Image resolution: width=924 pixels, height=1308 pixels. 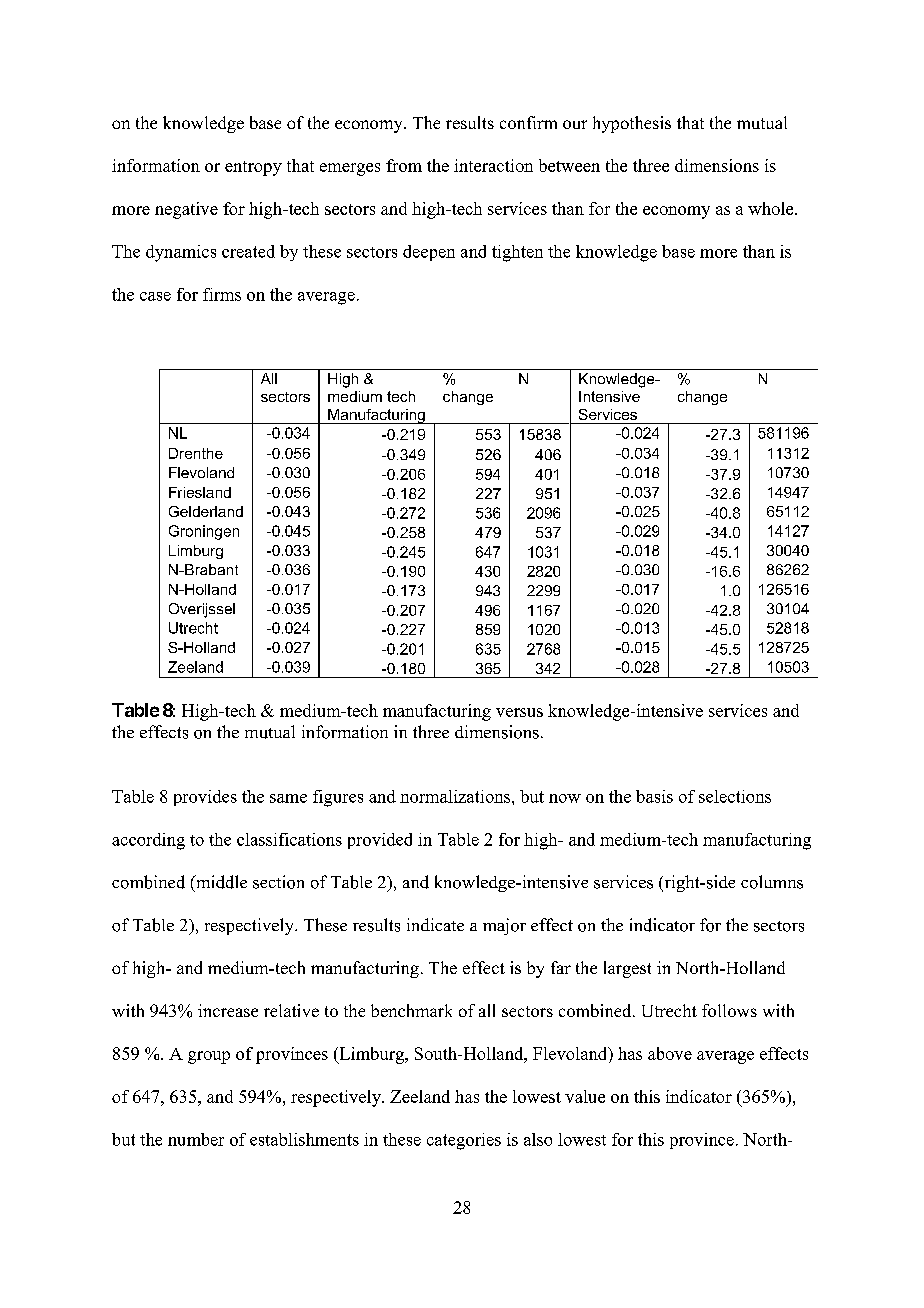 I want to click on entropy, so click(x=253, y=168).
